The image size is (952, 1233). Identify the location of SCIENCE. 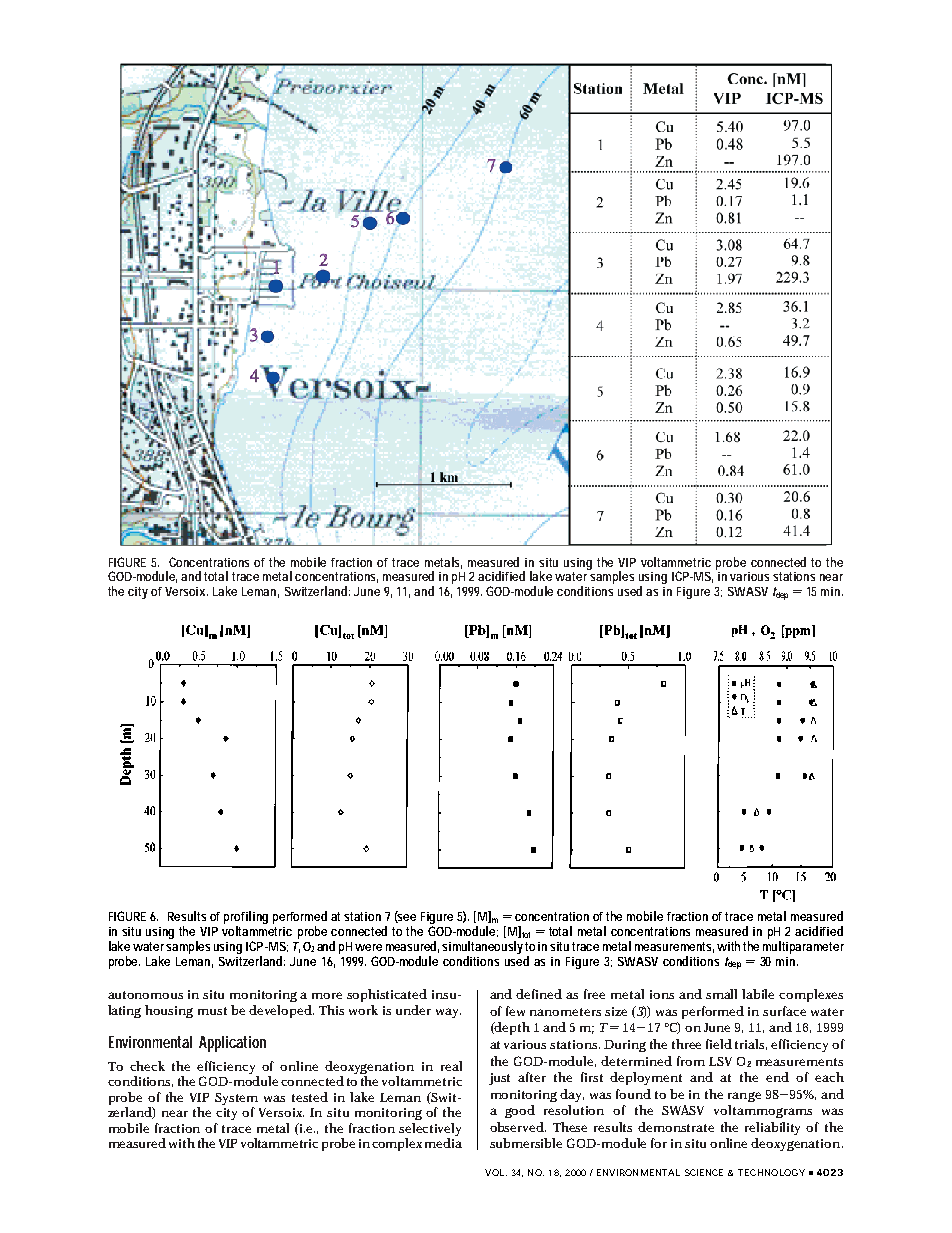
(704, 1172).
